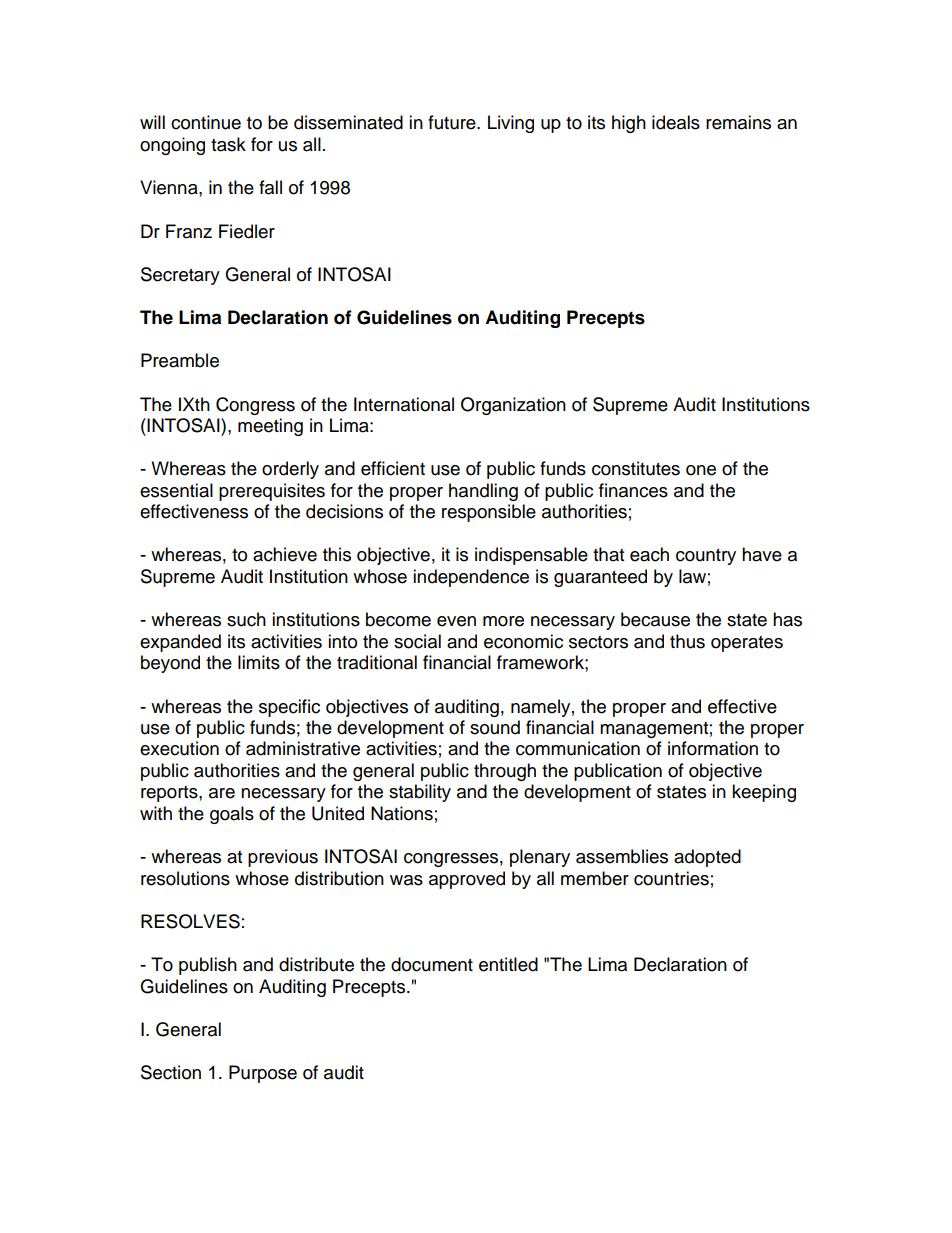  What do you see at coordinates (495, 727) in the screenshot?
I see `sound` at bounding box center [495, 727].
